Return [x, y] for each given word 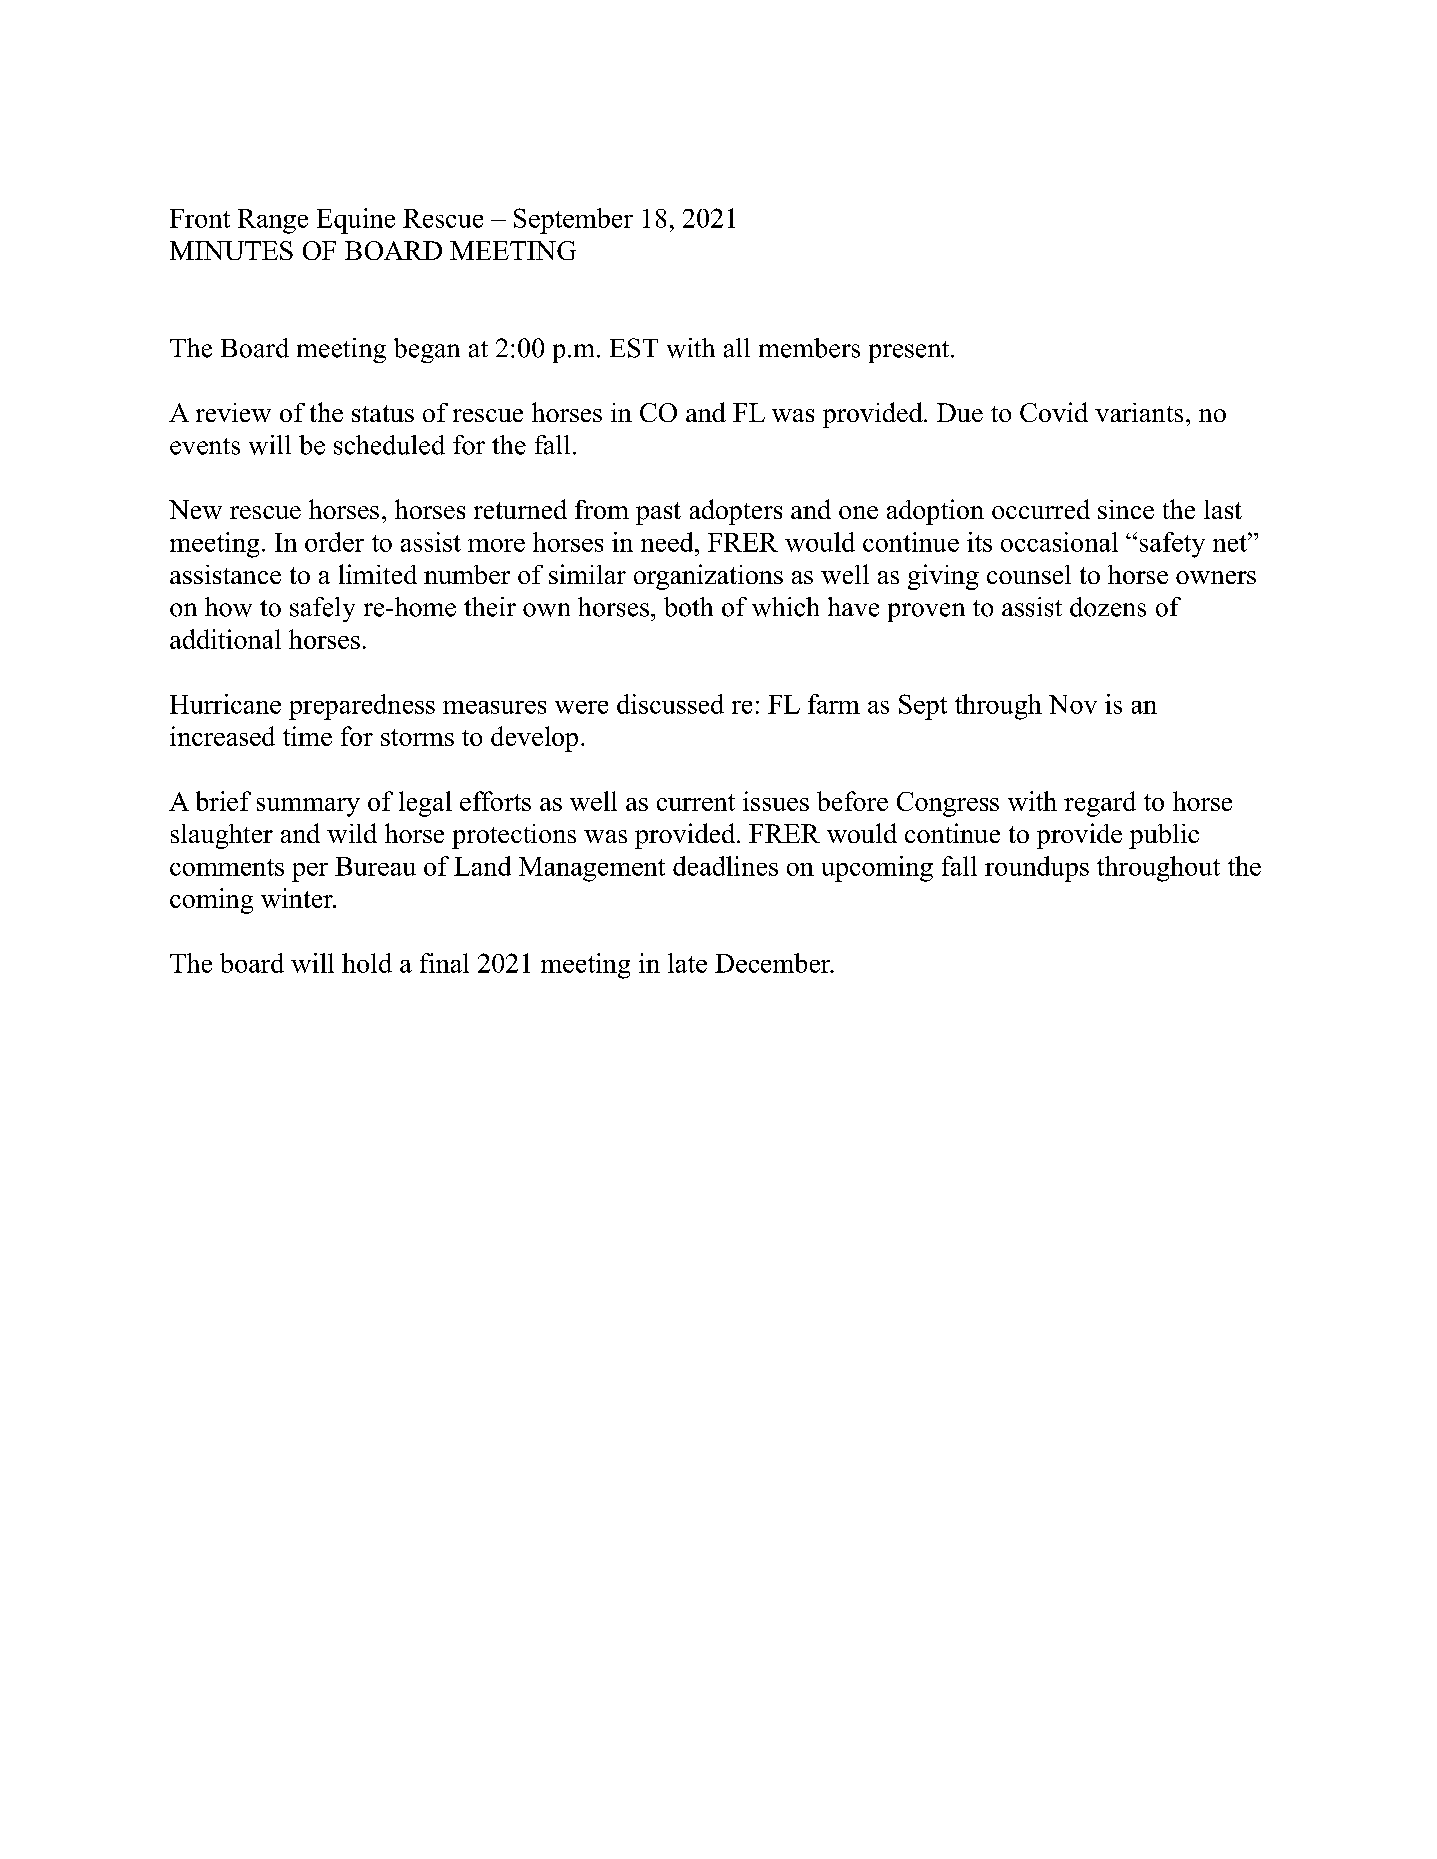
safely [322, 609]
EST [634, 348]
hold [367, 963]
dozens [1108, 607]
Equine [356, 221]
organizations [708, 577]
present [910, 352]
